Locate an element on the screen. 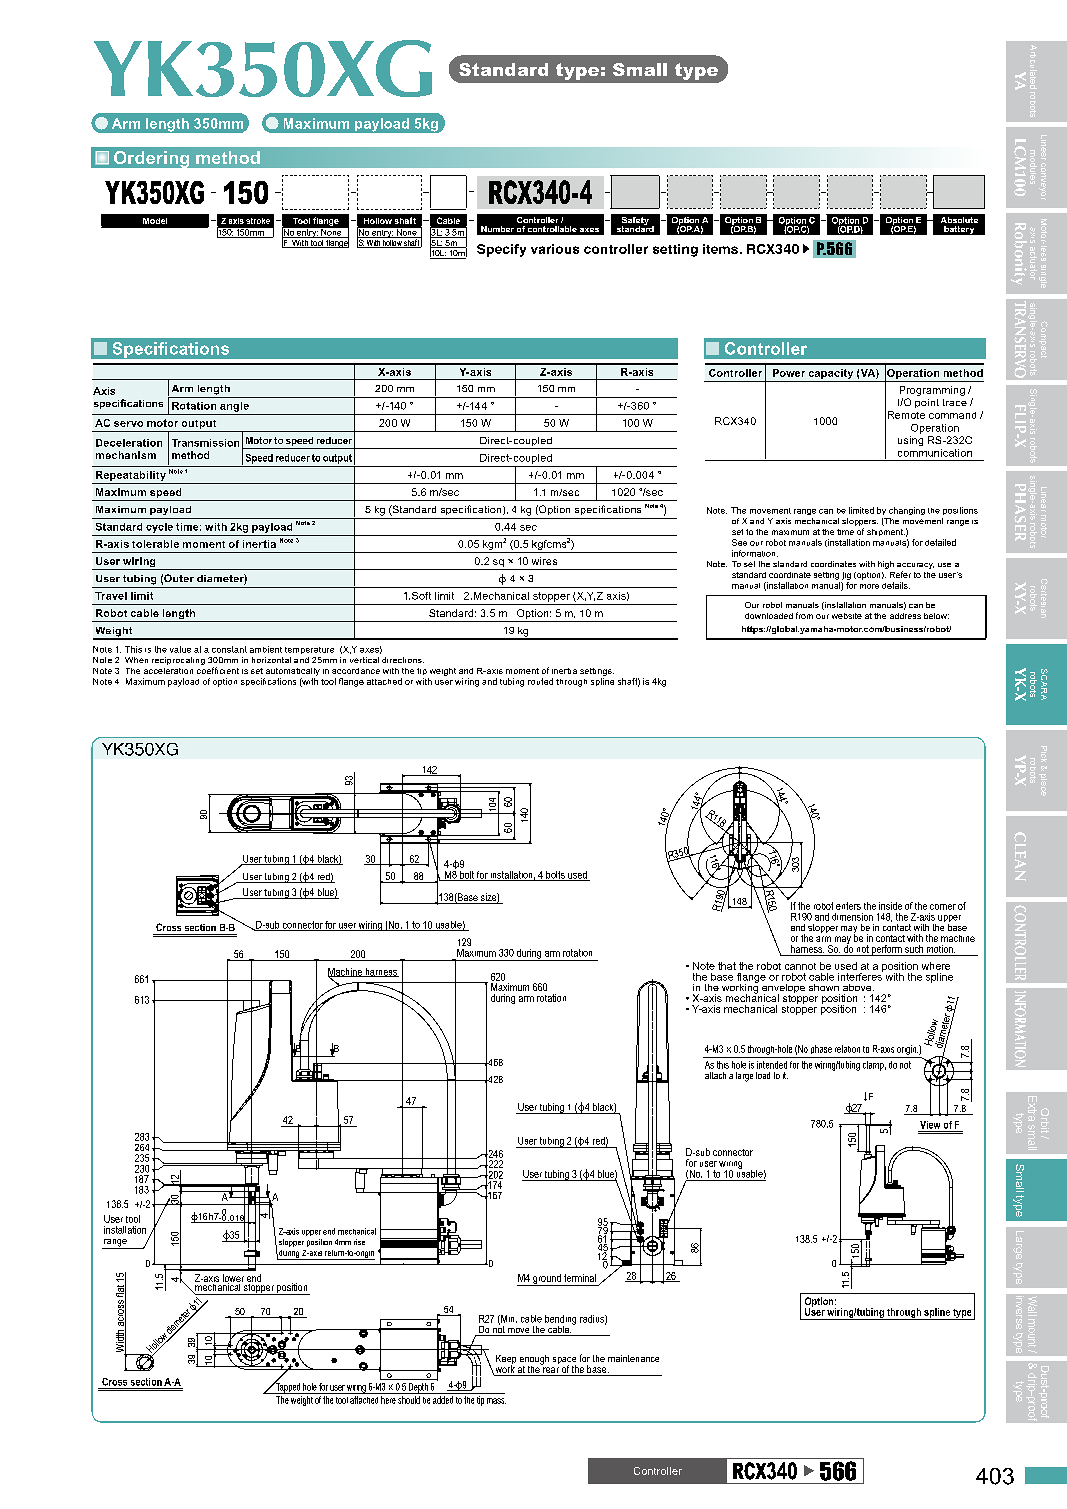 This screenshot has width=1067, height=1509. added is located at coordinates (443, 1400).
